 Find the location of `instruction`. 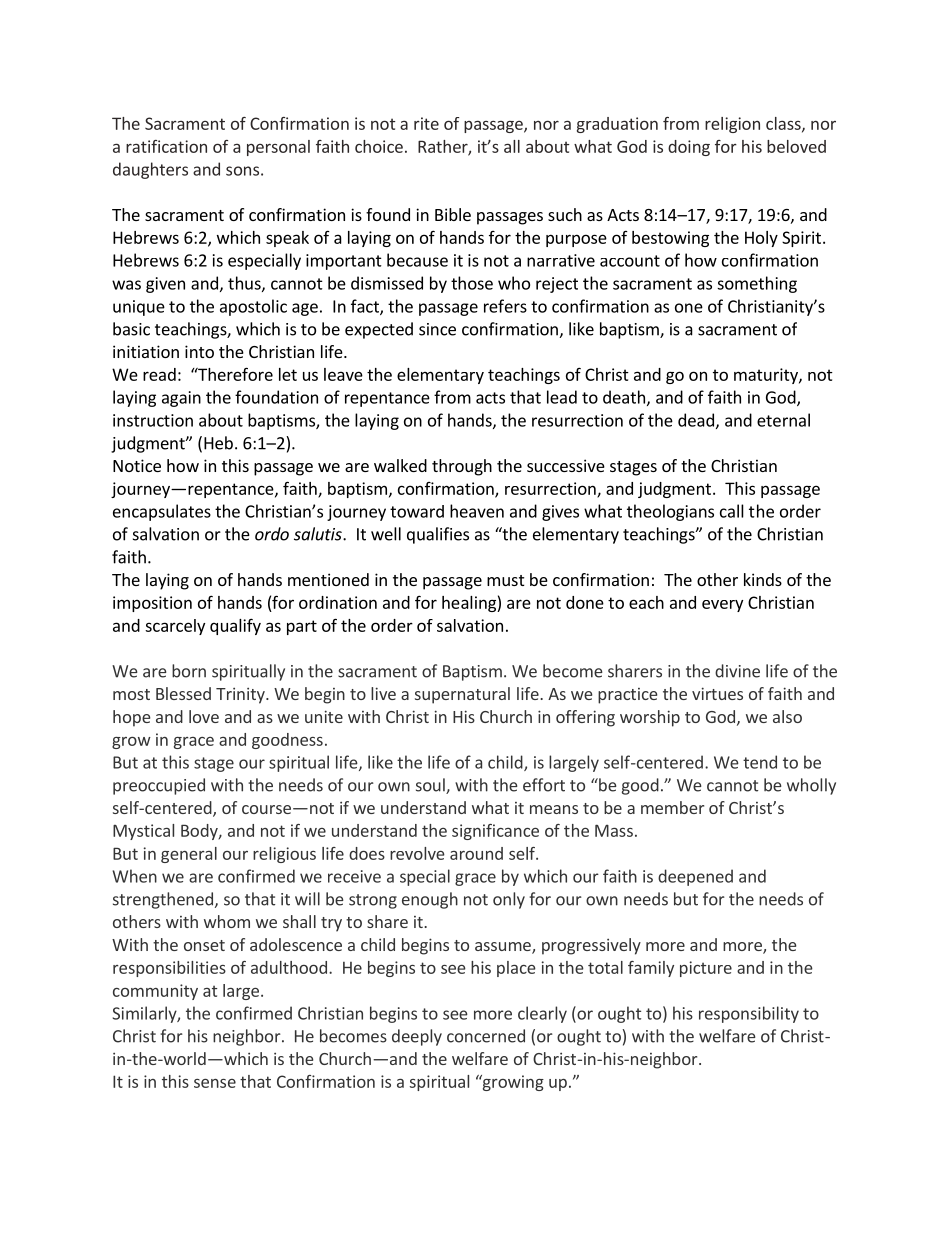

instruction is located at coordinates (153, 420).
